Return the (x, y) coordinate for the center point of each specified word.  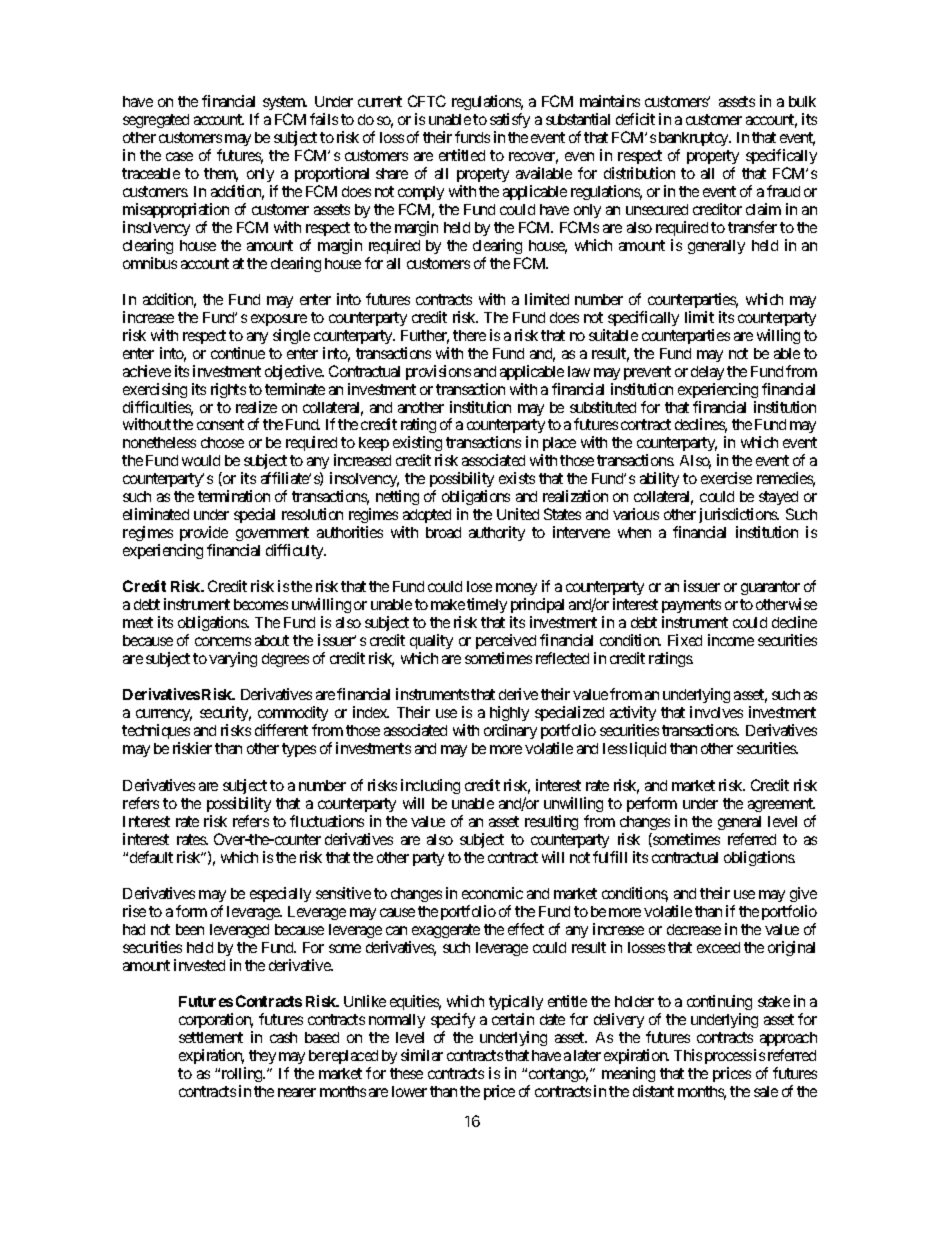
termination (234, 496)
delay (707, 373)
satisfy (510, 122)
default (151, 857)
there (469, 335)
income (731, 640)
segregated (156, 121)
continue (238, 353)
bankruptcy (695, 141)
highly (509, 715)
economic (492, 893)
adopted (427, 516)
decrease (694, 929)
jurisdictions (739, 515)
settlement (211, 1037)
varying (233, 659)
